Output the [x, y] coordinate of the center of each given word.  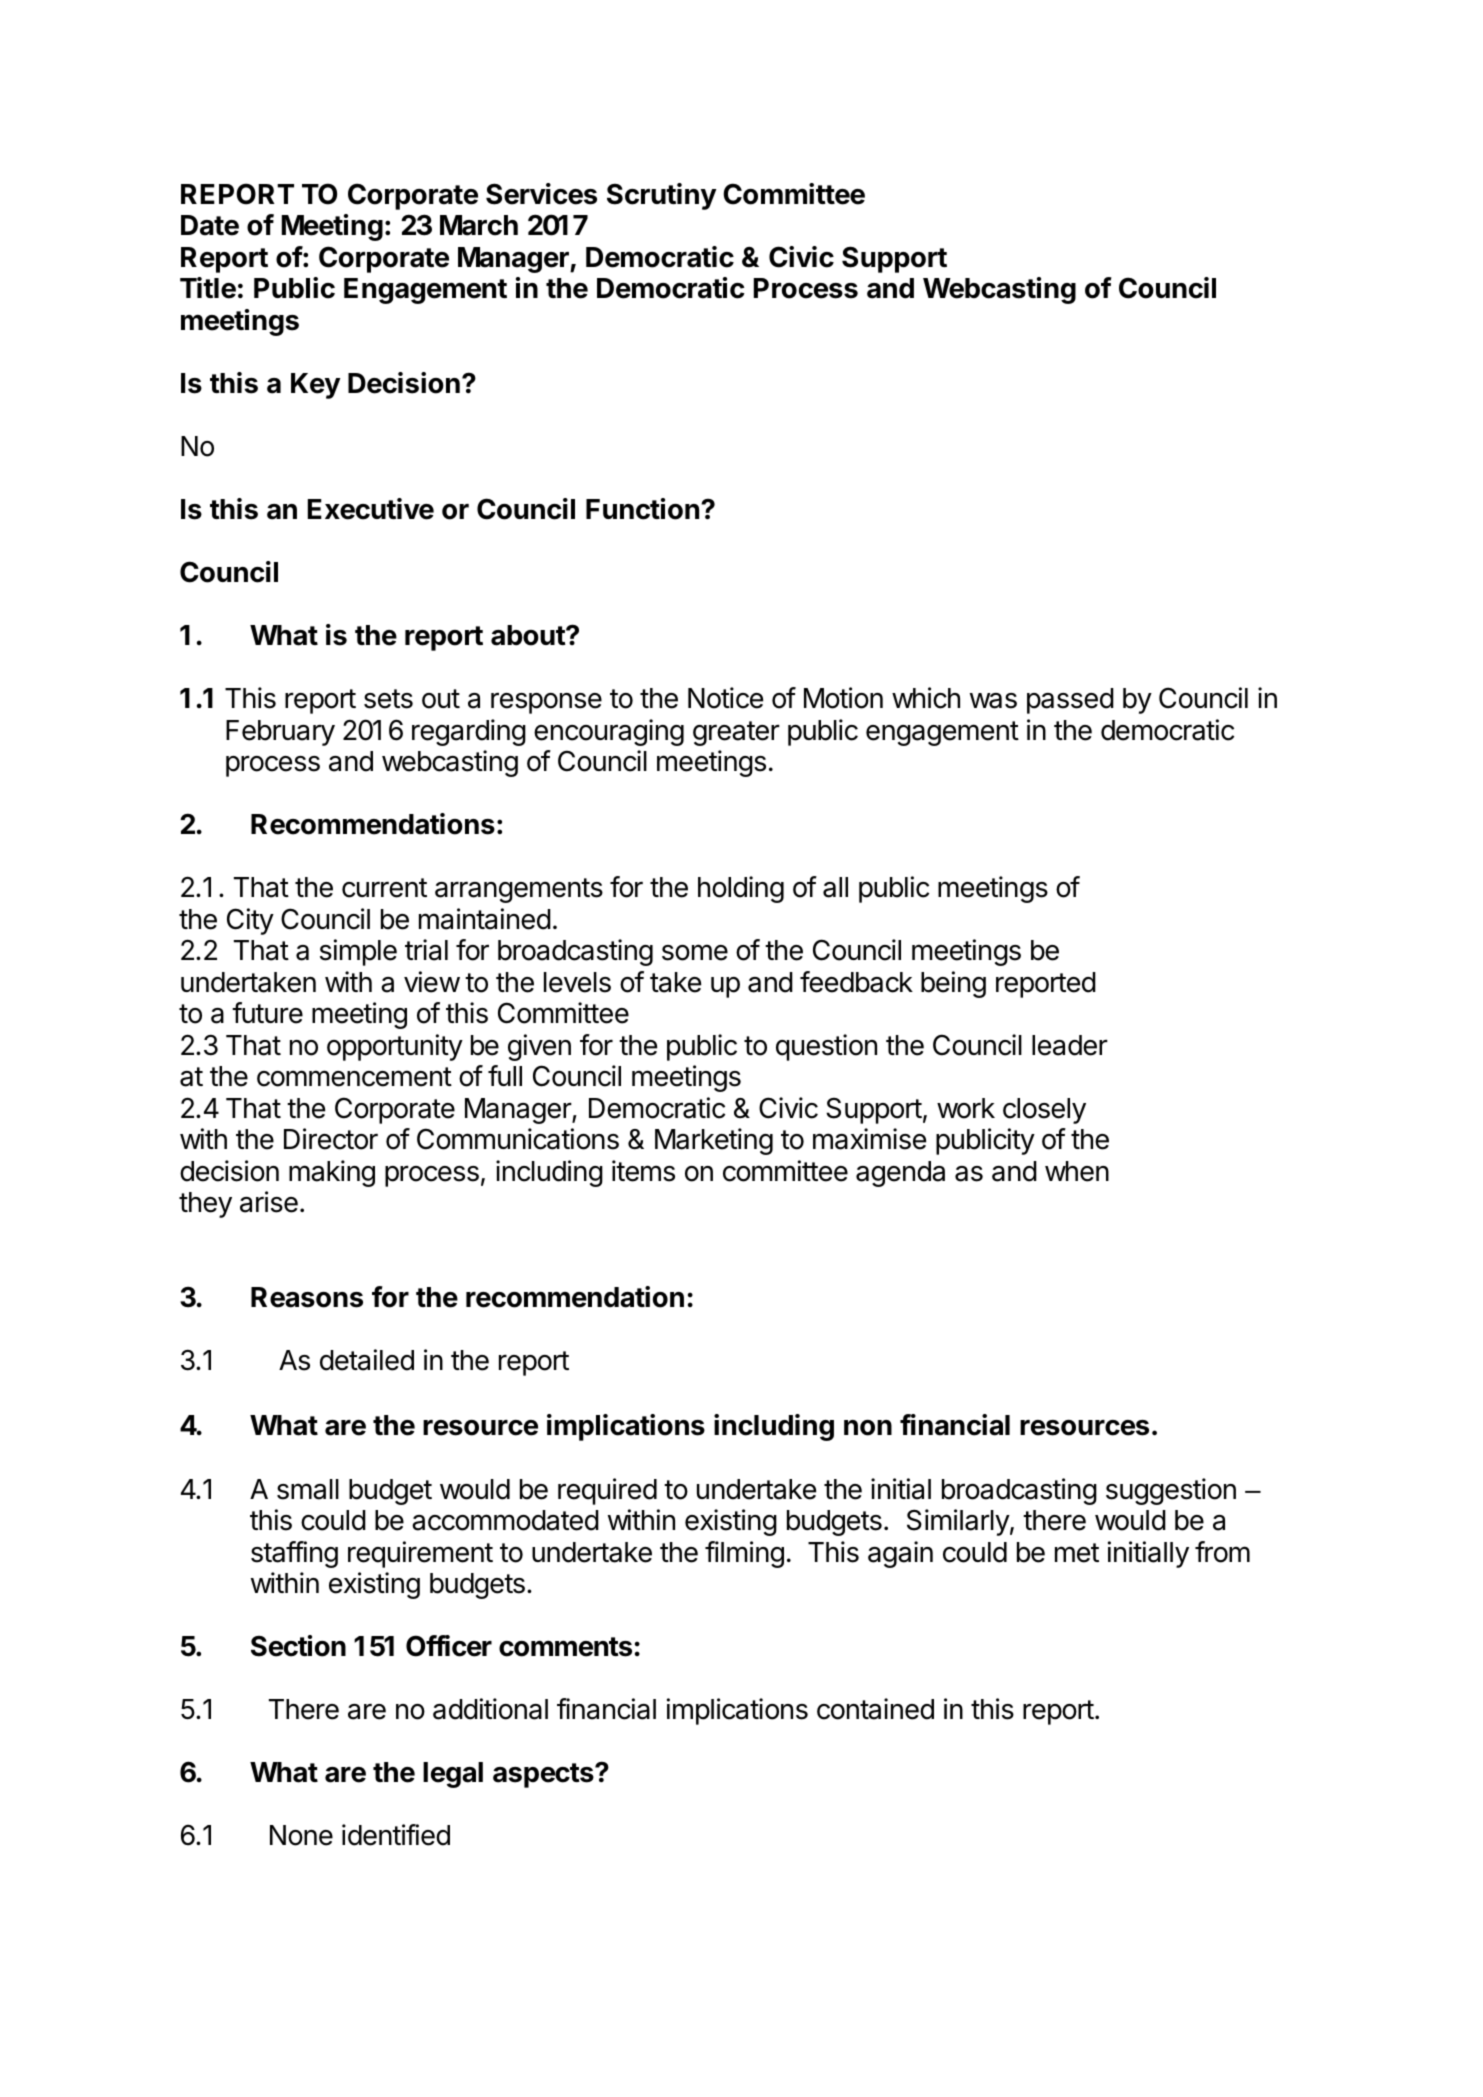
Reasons [307, 1297]
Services [541, 194]
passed [1070, 701]
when [1077, 1171]
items [643, 1171]
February [280, 733]
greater [736, 733]
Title [208, 288]
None [301, 1835]
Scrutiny [661, 196]
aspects [544, 1775]
